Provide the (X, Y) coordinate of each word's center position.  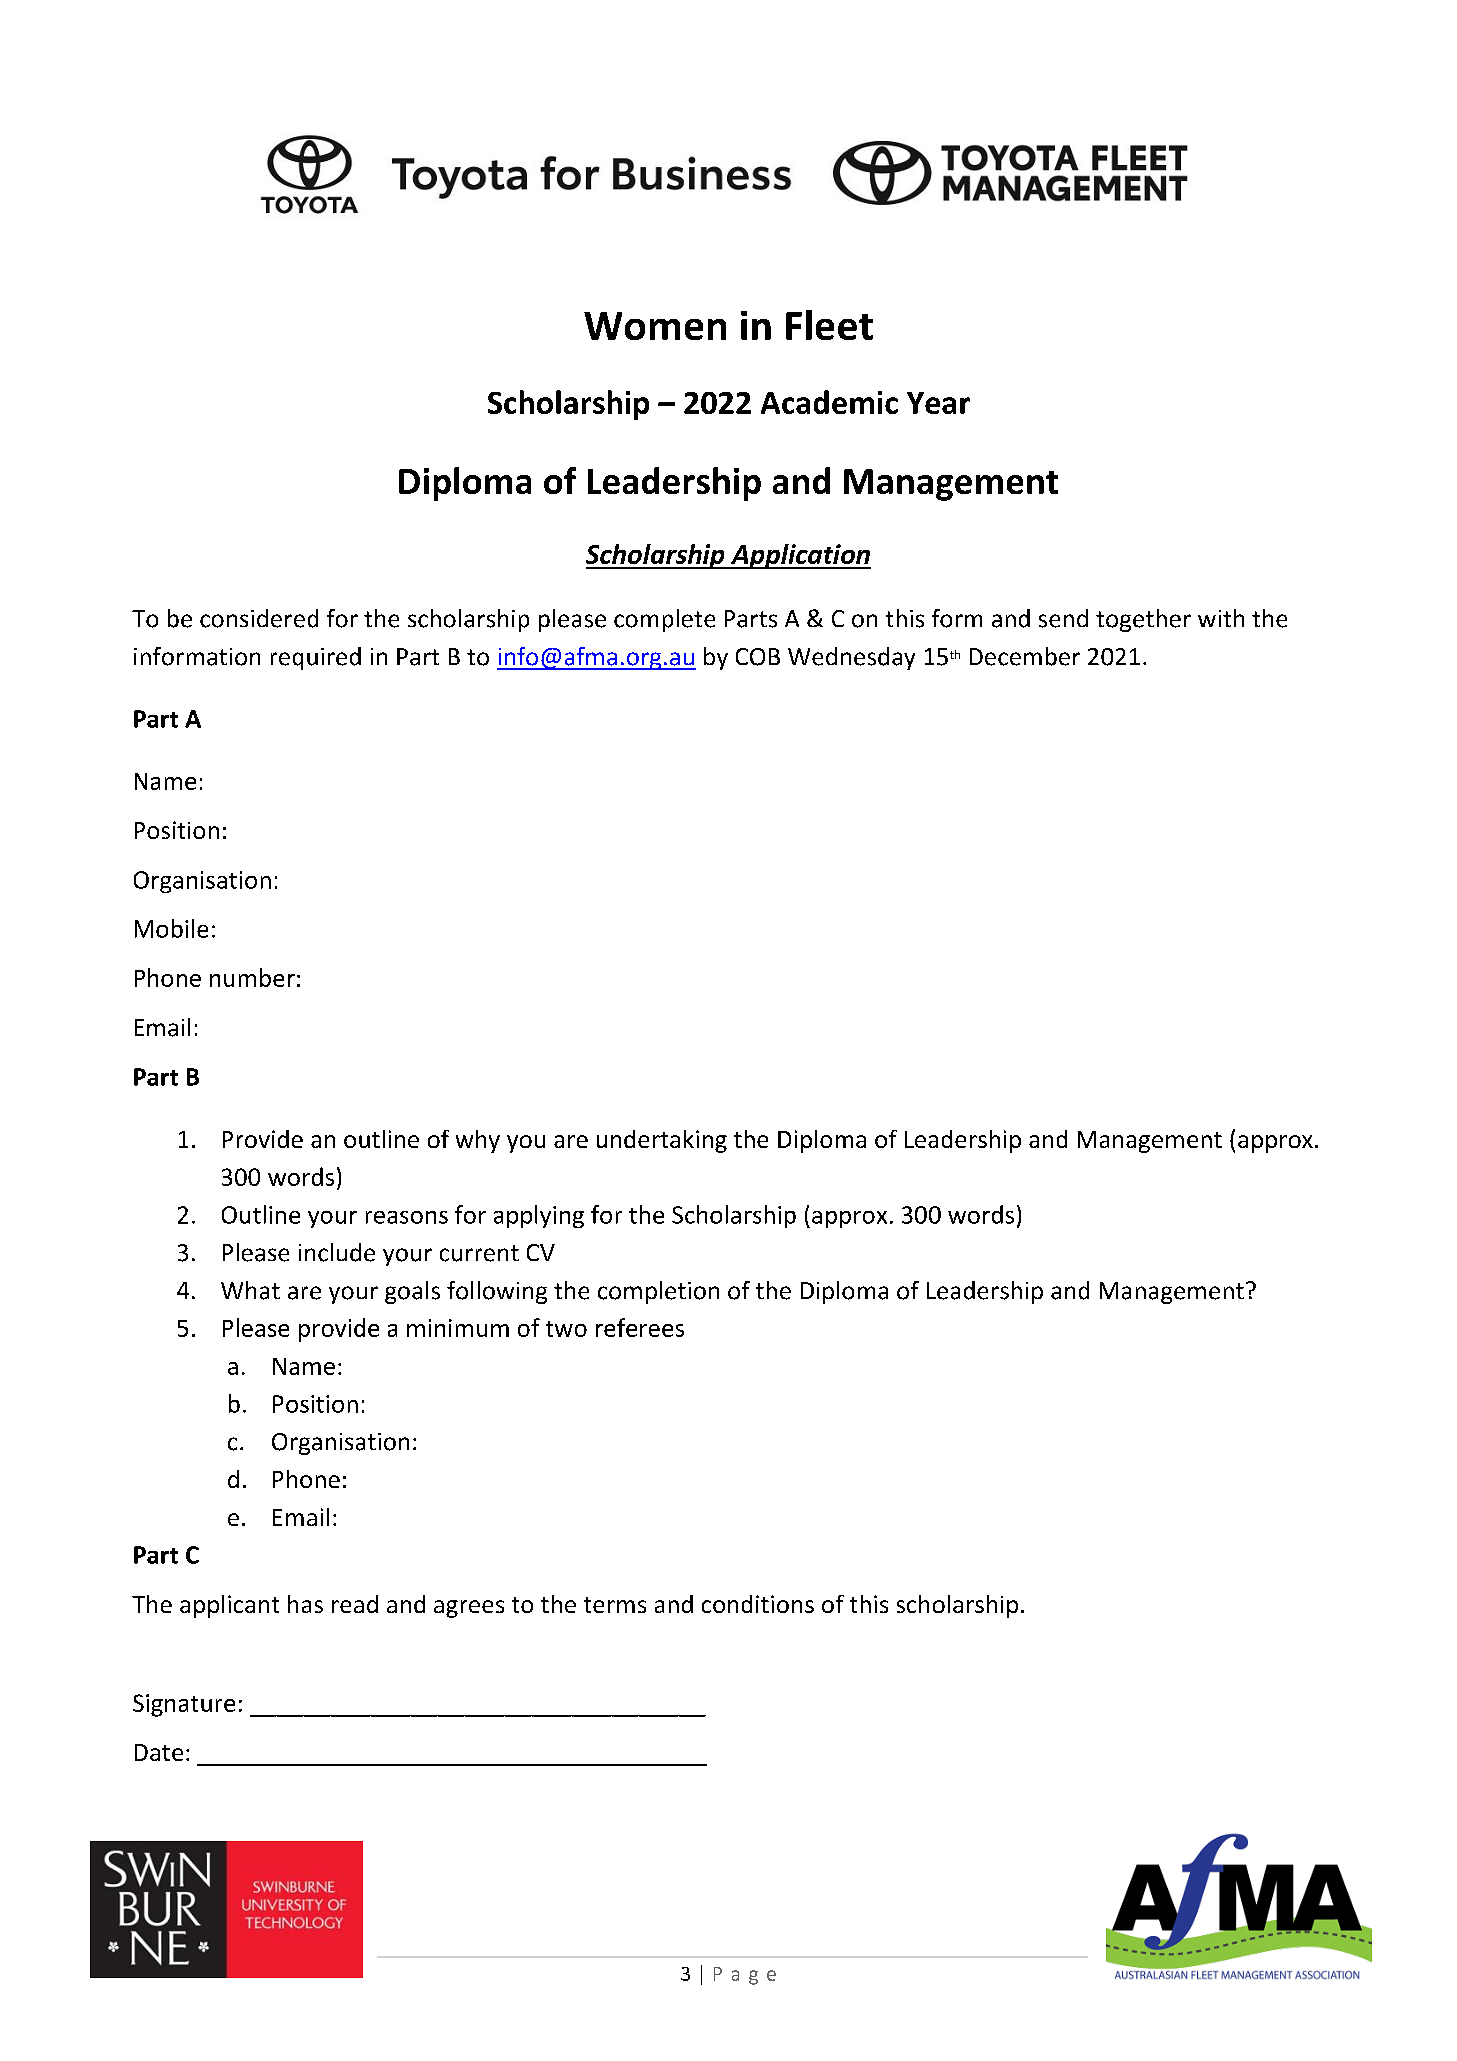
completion (658, 1292)
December (1025, 656)
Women (655, 326)
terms (615, 1605)
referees (640, 1327)
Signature (184, 1705)
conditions (758, 1604)
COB (758, 657)
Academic (829, 402)
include (337, 1252)
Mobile (171, 928)
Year (938, 403)
